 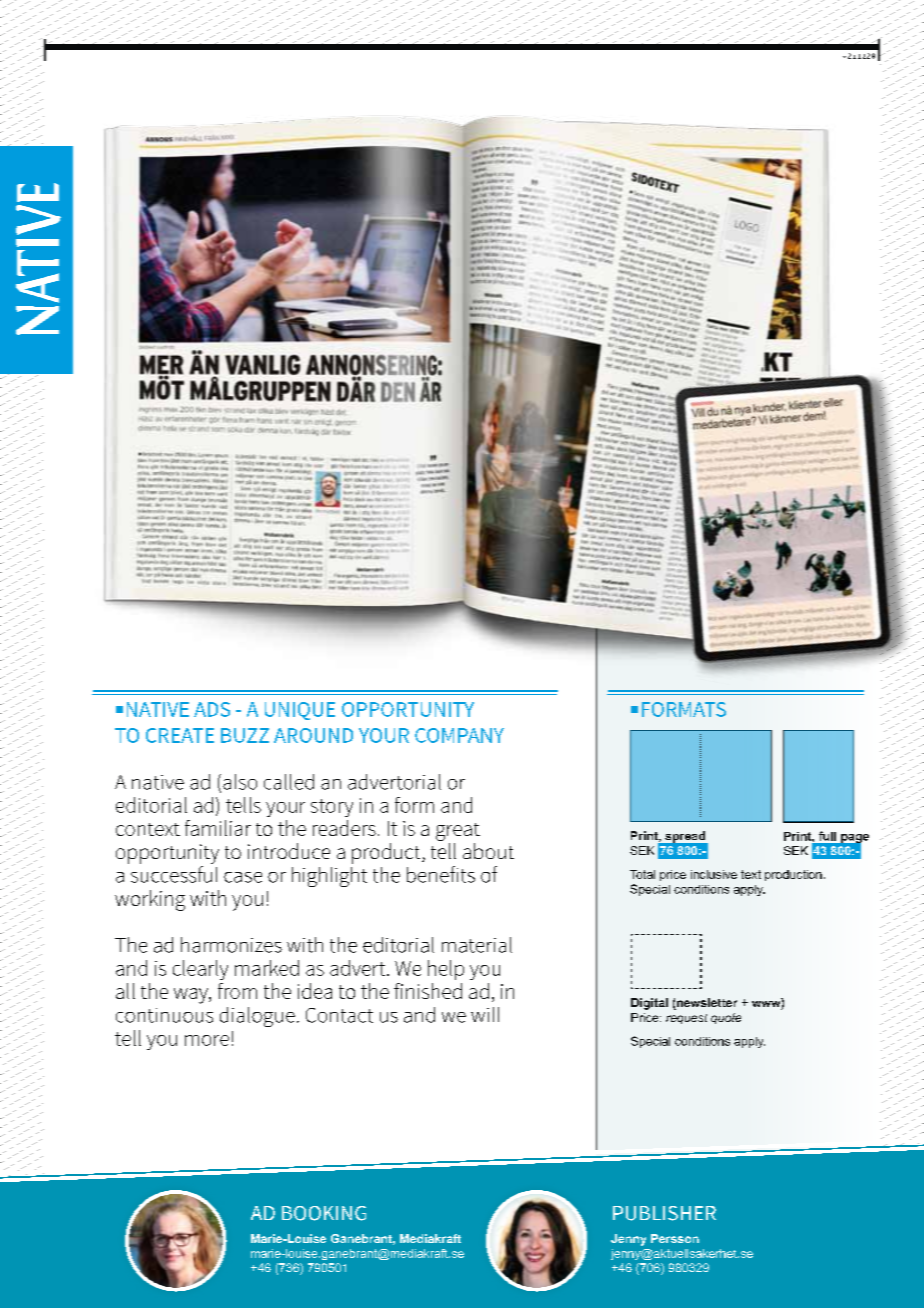 What do you see at coordinates (245, 735) in the screenshot?
I see `BUZZ` at bounding box center [245, 735].
